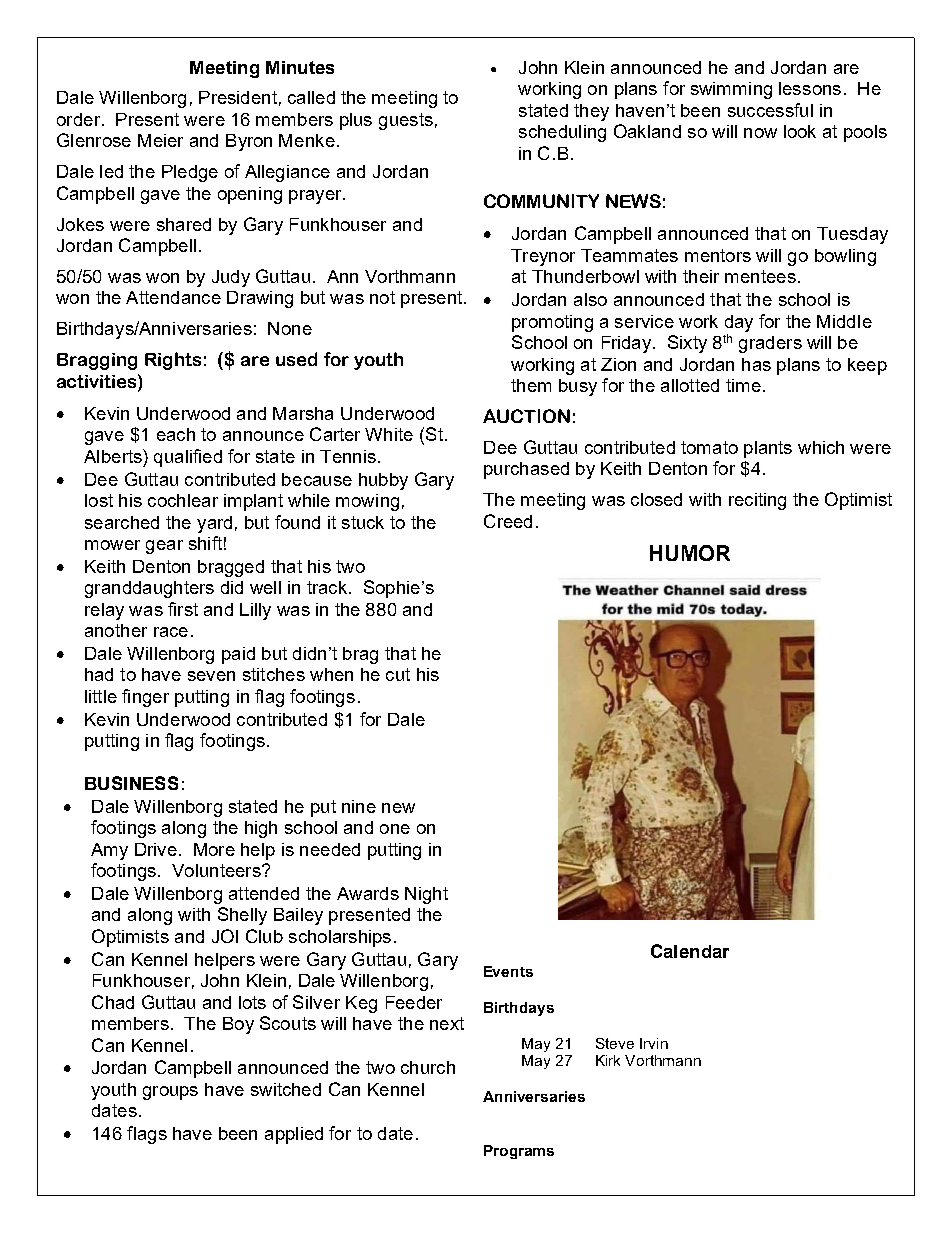 This document has height=1233, width=952. What do you see at coordinates (406, 121) in the document?
I see `guests` at bounding box center [406, 121].
